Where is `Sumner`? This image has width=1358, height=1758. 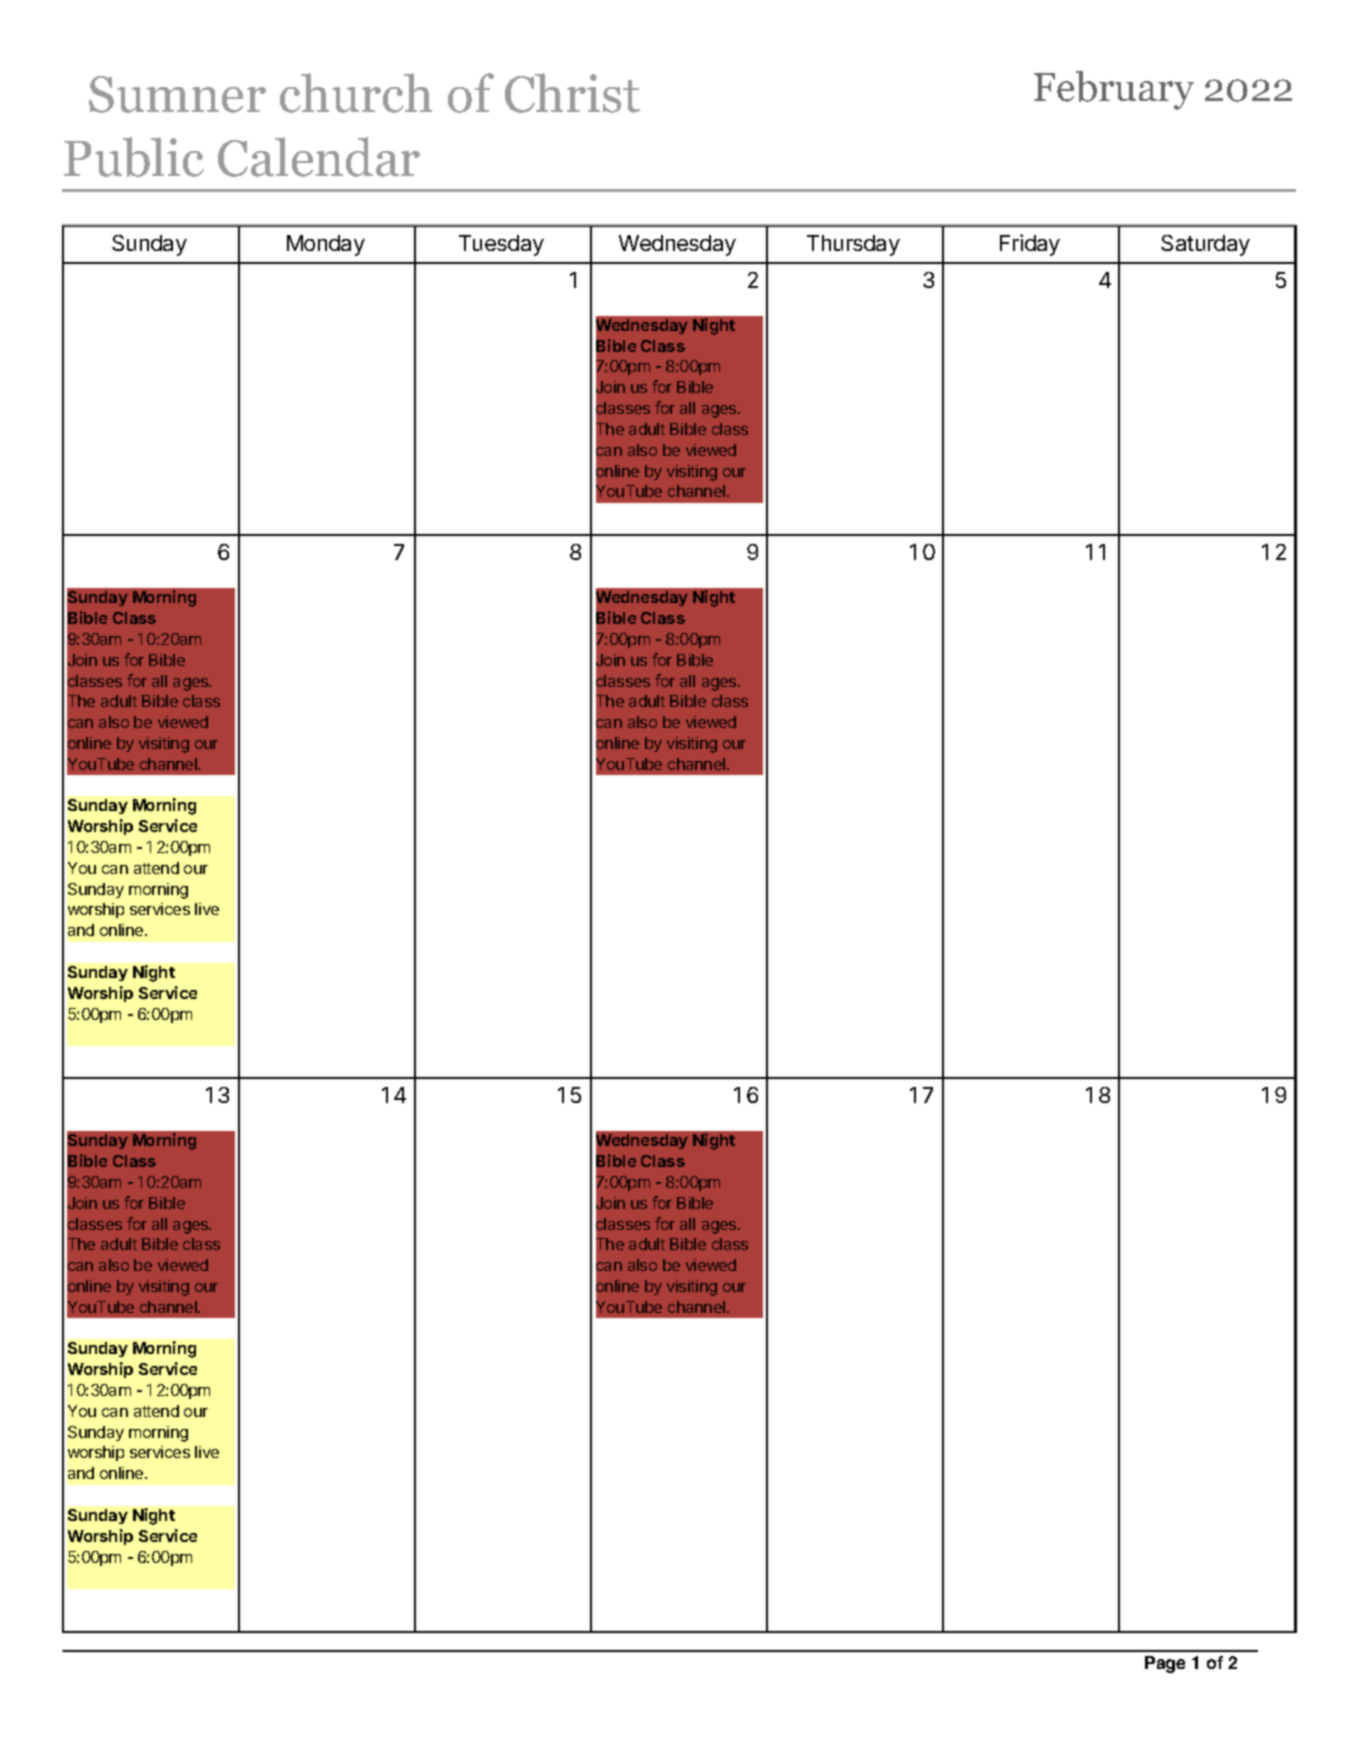
Sumner is located at coordinates (177, 94).
